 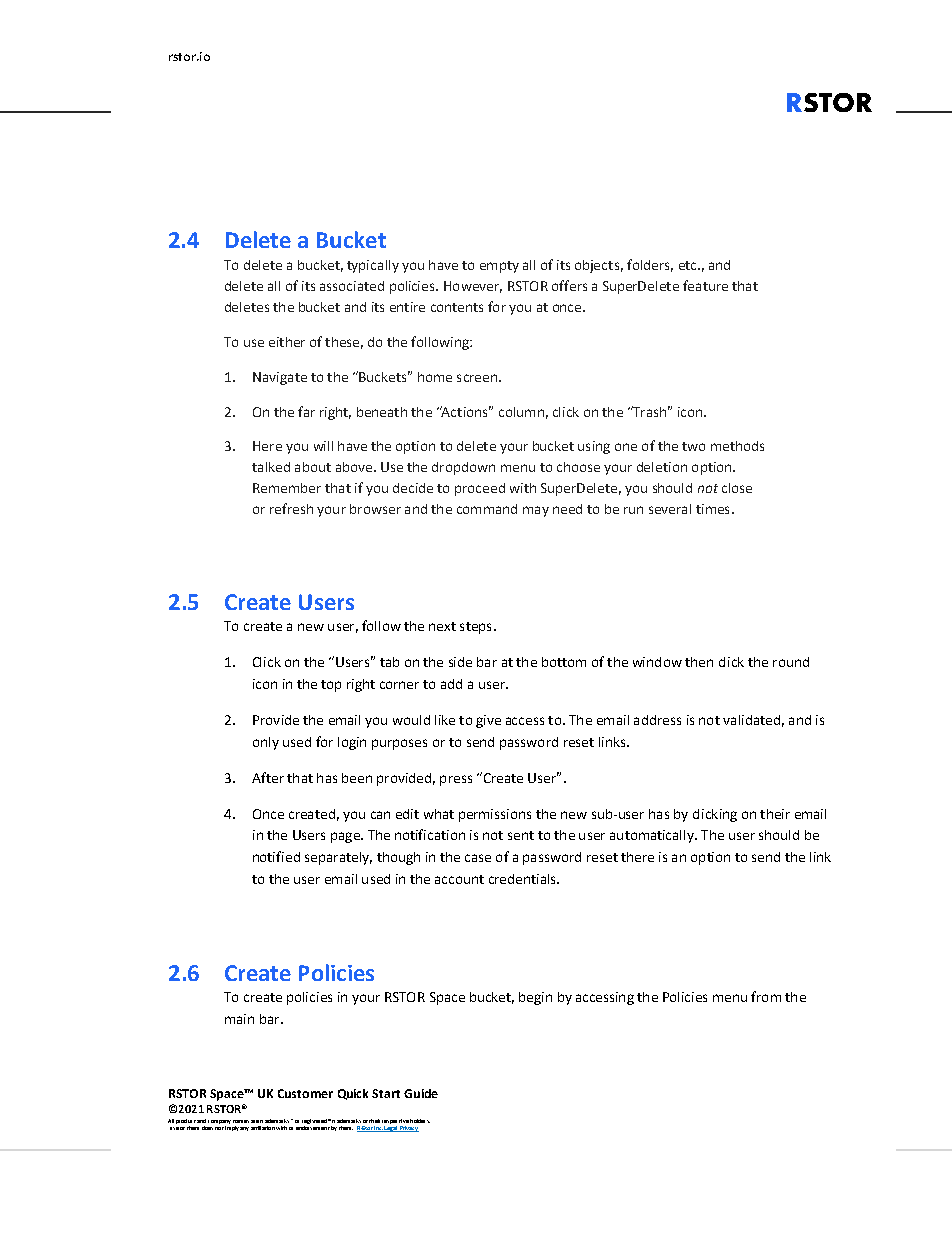 I want to click on Guide, so click(x=421, y=1093).
